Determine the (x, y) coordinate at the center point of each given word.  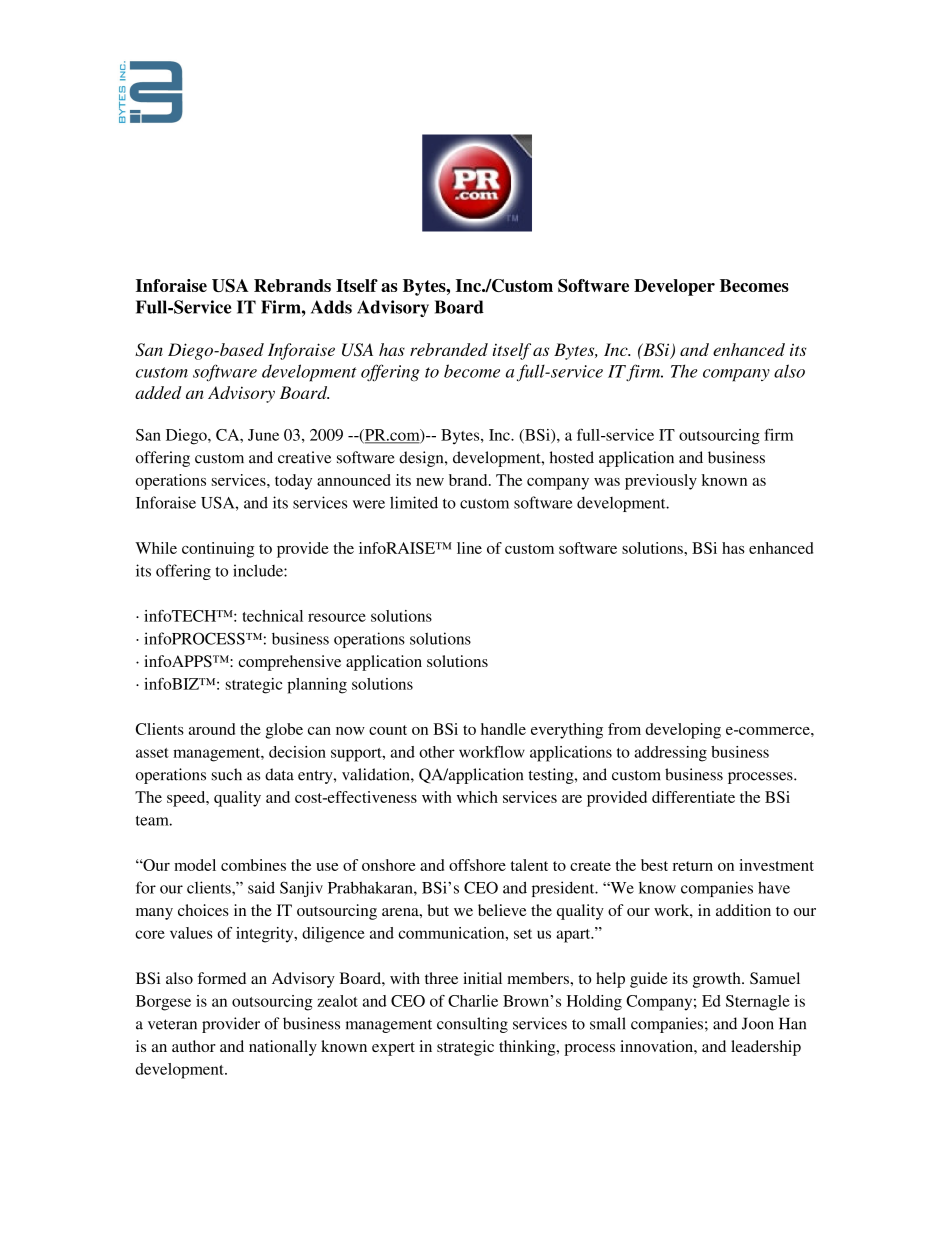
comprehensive (290, 663)
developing (683, 731)
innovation (657, 1046)
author (194, 1046)
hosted (572, 457)
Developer (674, 287)
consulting (472, 1025)
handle (503, 729)
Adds (331, 307)
